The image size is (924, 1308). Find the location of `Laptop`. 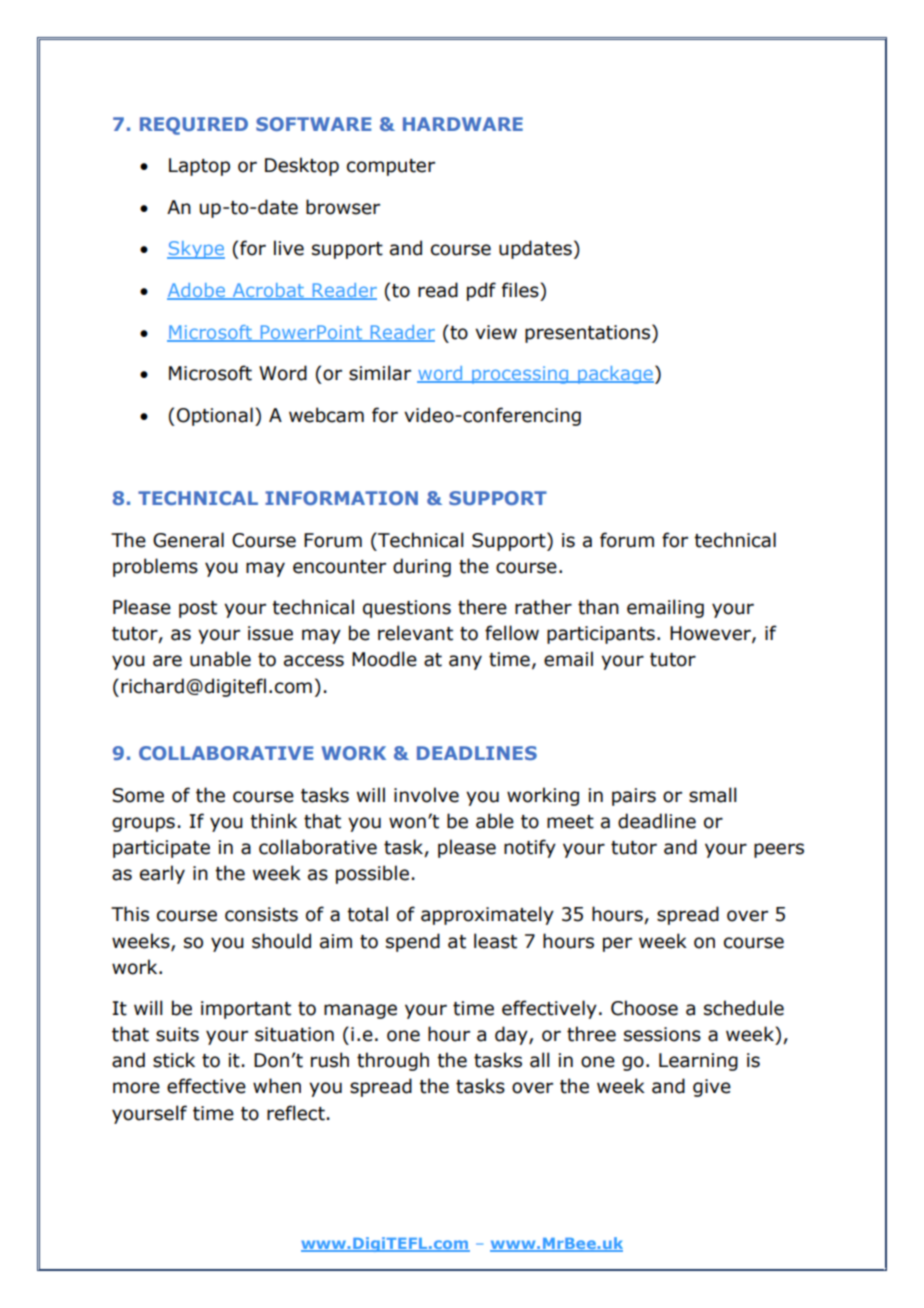

Laptop is located at coordinates (199, 167).
